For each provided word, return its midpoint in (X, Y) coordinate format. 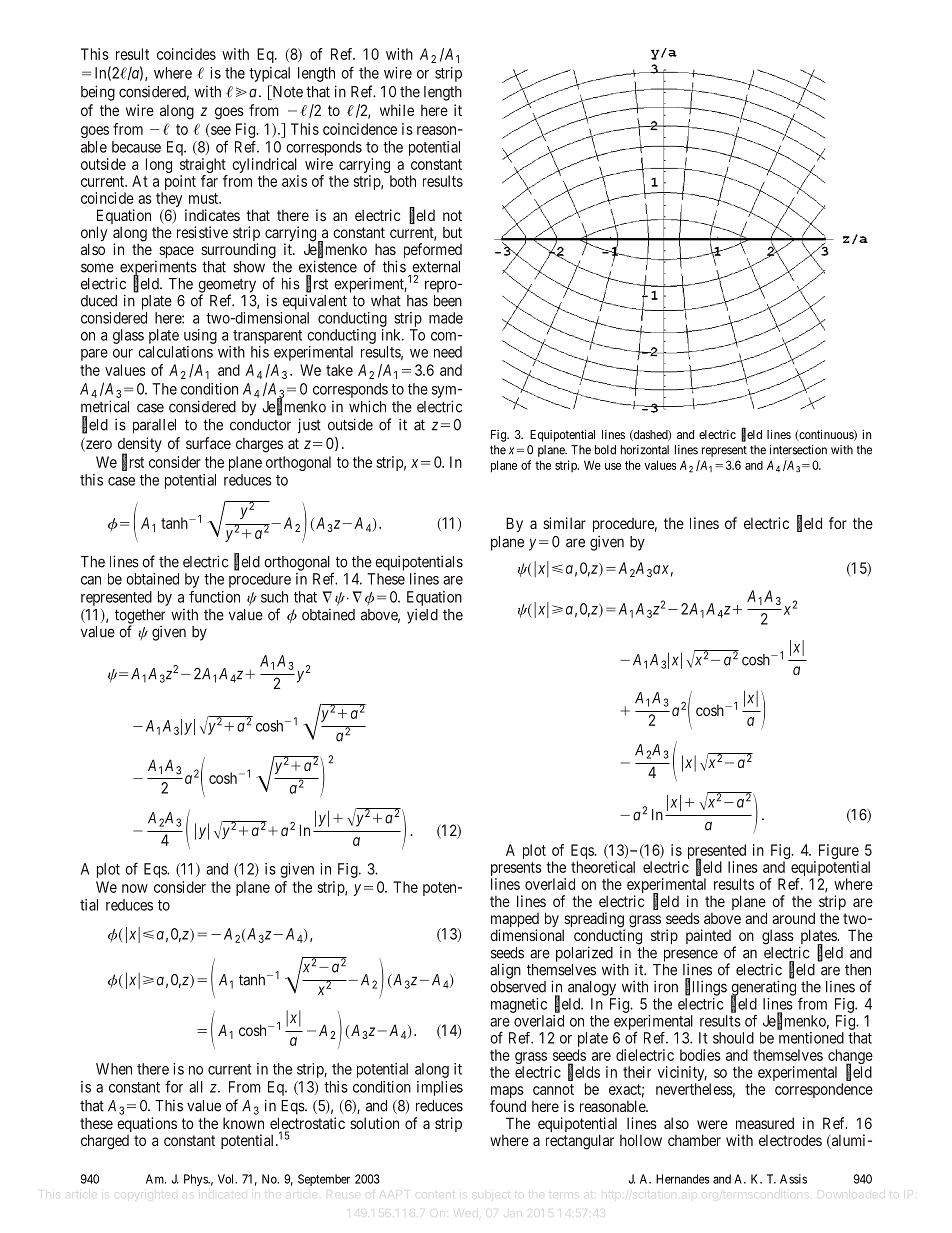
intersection (798, 450)
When (114, 1069)
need (448, 352)
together (140, 617)
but (452, 232)
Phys (196, 1180)
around (793, 918)
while (397, 110)
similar (564, 523)
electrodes (790, 1140)
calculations (175, 352)
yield (422, 616)
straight (203, 165)
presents (516, 870)
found (508, 1106)
